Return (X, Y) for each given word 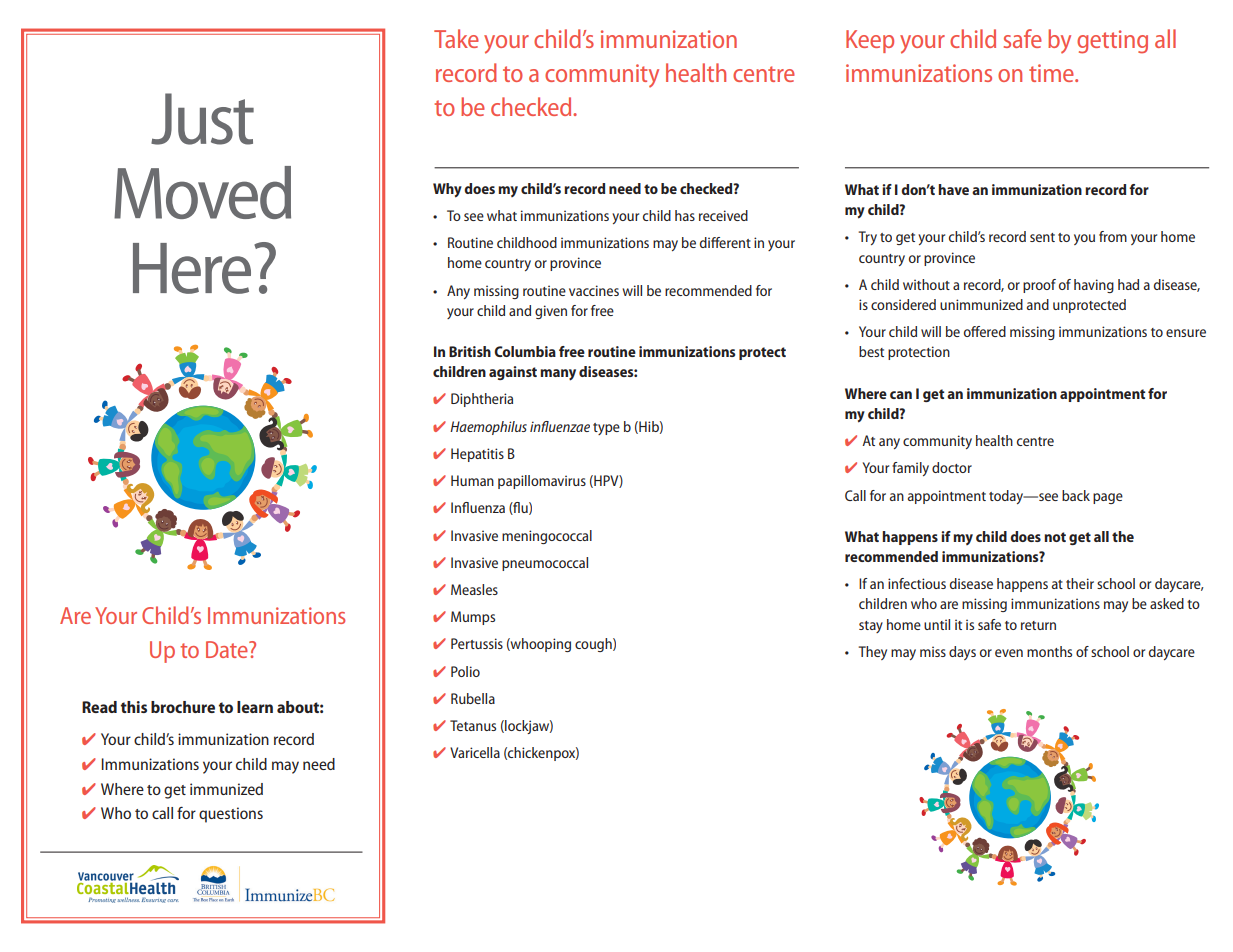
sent (1042, 237)
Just (202, 119)
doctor (952, 467)
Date (228, 649)
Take (456, 38)
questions (231, 815)
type (606, 429)
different (725, 242)
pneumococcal (545, 564)
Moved (202, 192)
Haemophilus (488, 428)
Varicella (475, 752)
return (1038, 625)
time (1052, 73)
